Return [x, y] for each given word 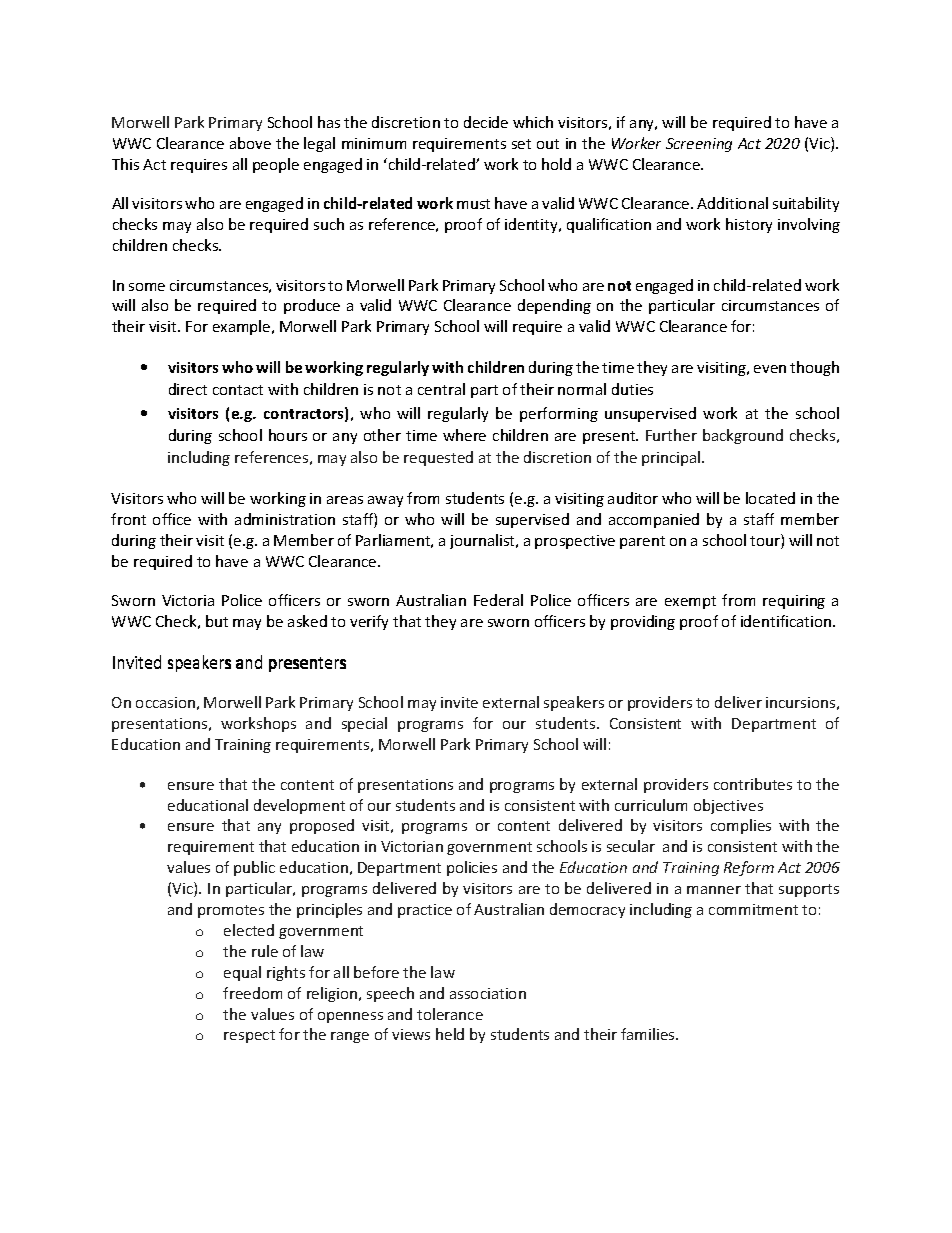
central [441, 389]
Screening [699, 145]
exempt [690, 602]
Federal [498, 600]
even [770, 369]
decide [486, 122]
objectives [728, 806]
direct [188, 389]
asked [307, 621]
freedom [252, 993]
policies [472, 868]
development [299, 806]
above [250, 143]
